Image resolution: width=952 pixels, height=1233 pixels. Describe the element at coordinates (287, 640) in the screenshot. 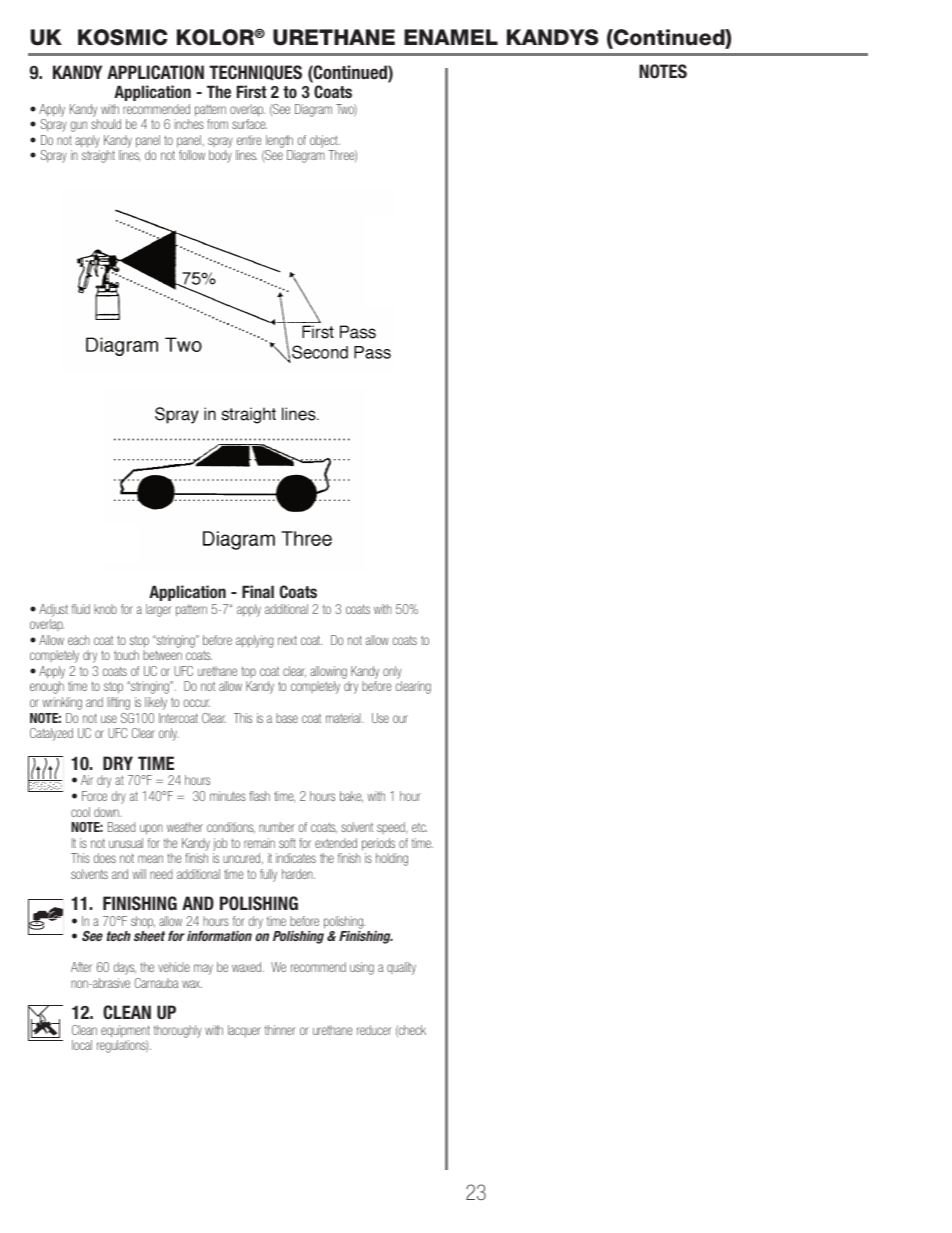

I see `next` at that location.
